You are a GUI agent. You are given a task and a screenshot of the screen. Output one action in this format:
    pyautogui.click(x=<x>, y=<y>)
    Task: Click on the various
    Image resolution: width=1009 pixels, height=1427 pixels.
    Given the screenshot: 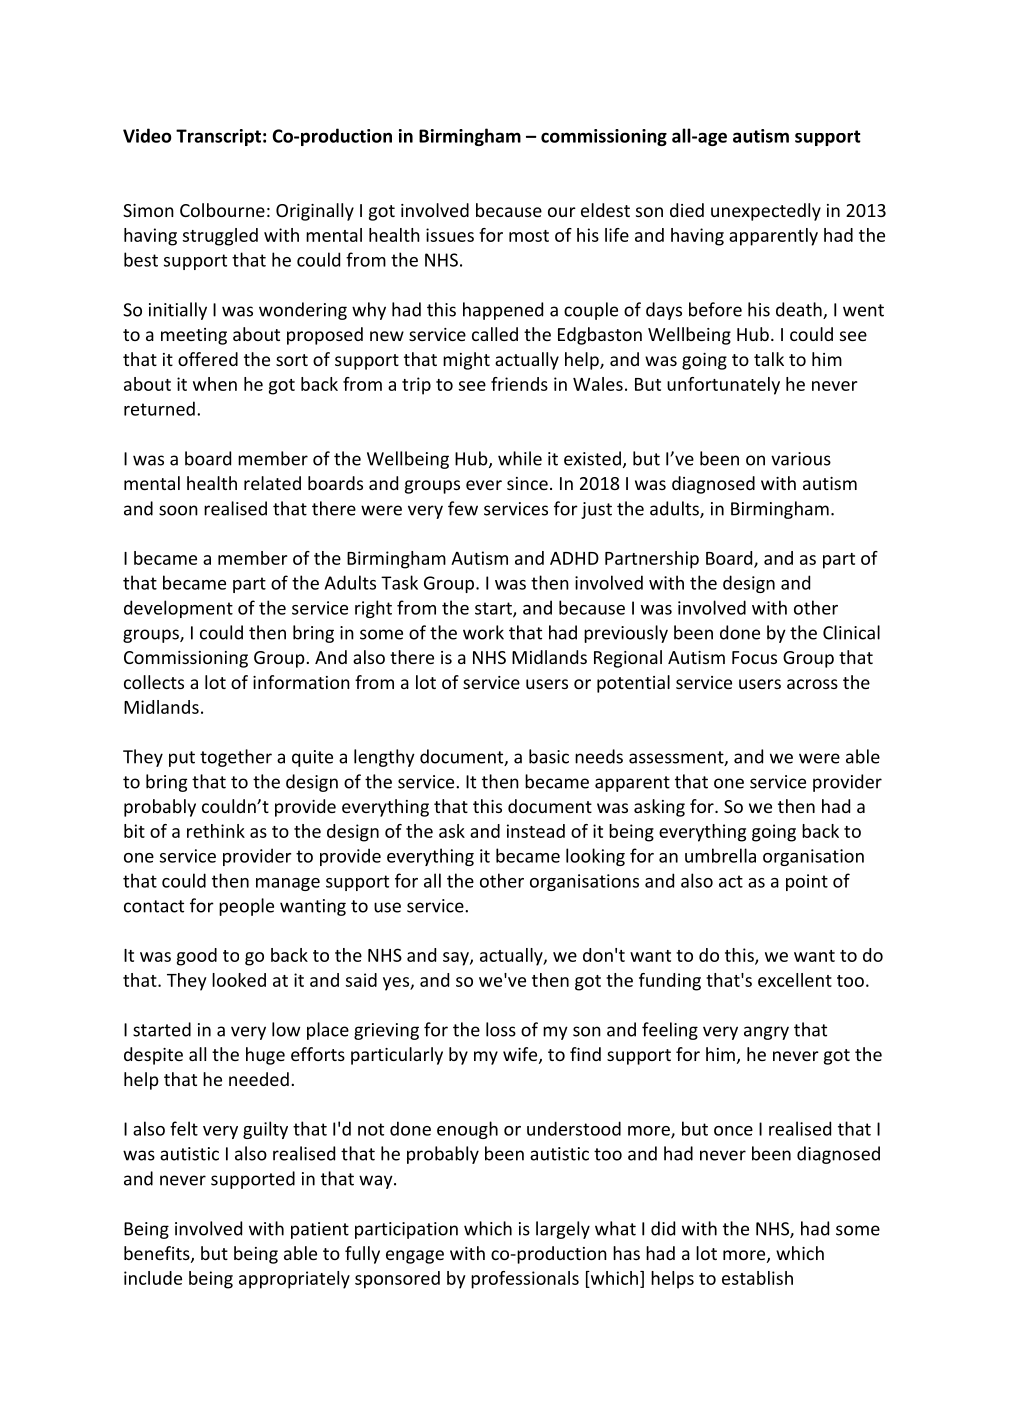 What is the action you would take?
    pyautogui.click(x=801, y=459)
